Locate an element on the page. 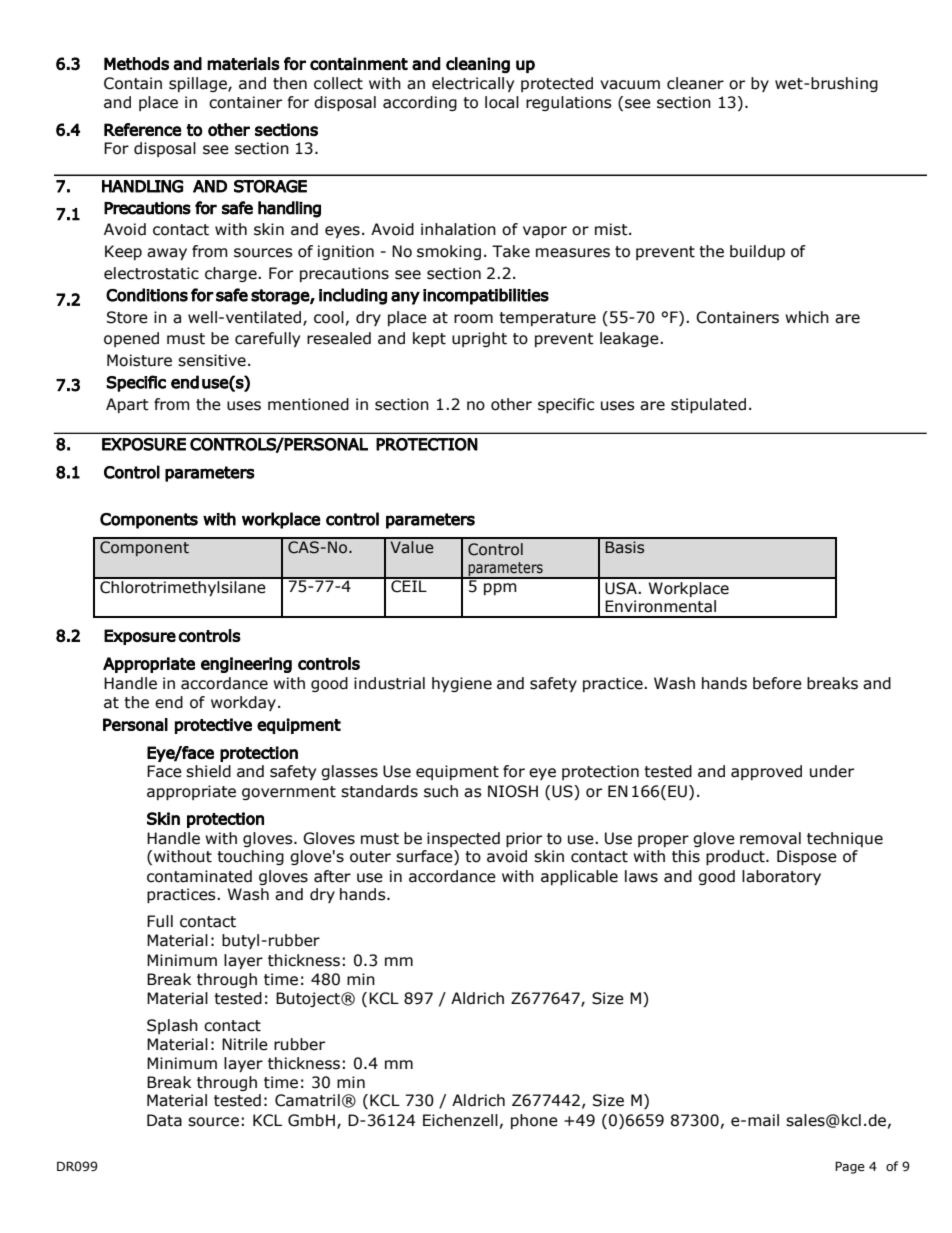 The image size is (952, 1233). before is located at coordinates (777, 683).
